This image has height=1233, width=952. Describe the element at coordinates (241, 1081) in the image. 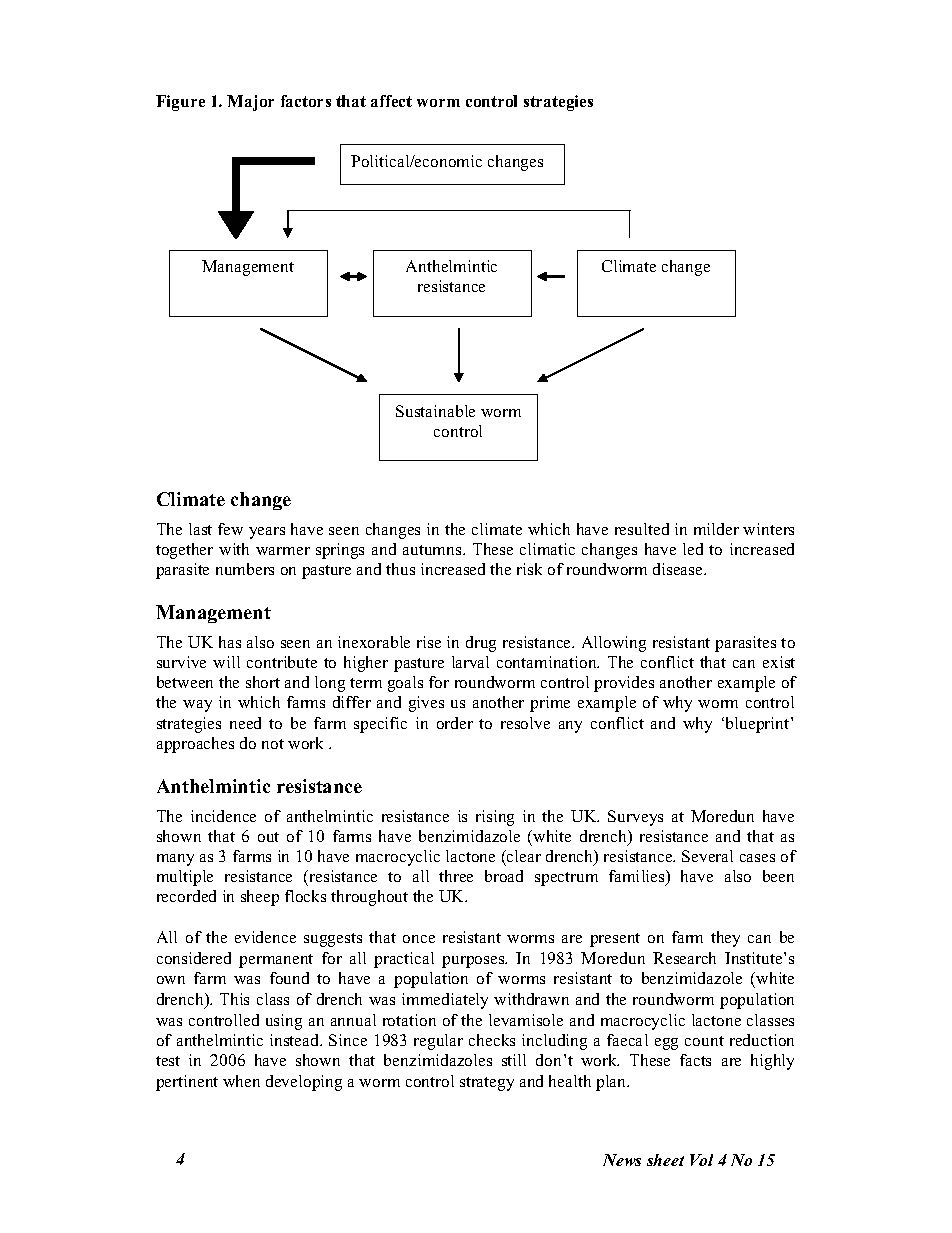

I see `when` at that location.
